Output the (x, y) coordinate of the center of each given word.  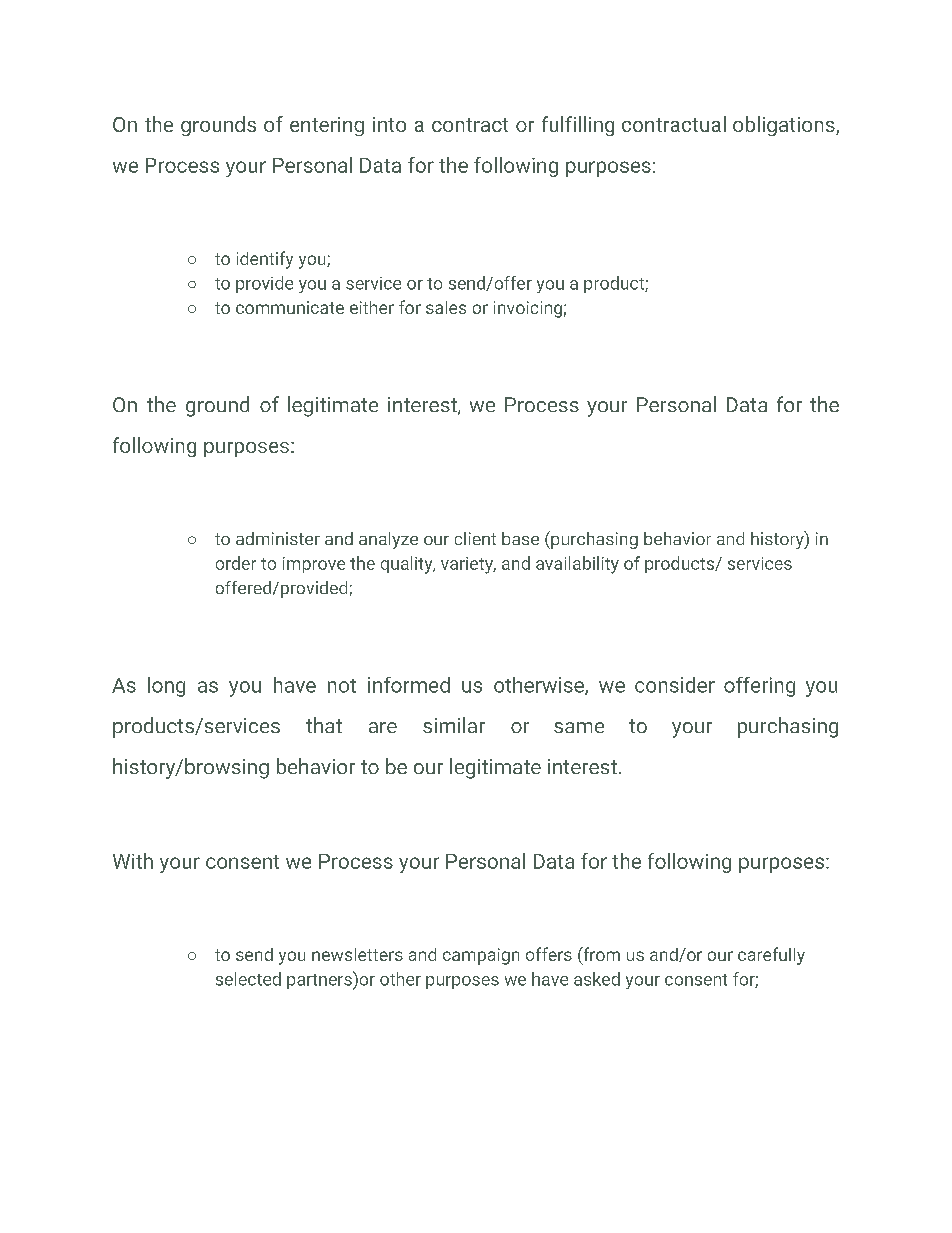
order (236, 563)
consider (675, 685)
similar (454, 725)
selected (248, 979)
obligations (785, 126)
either (372, 307)
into (389, 124)
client (475, 538)
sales (446, 307)
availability (577, 565)
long (166, 687)
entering (327, 126)
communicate (290, 307)
